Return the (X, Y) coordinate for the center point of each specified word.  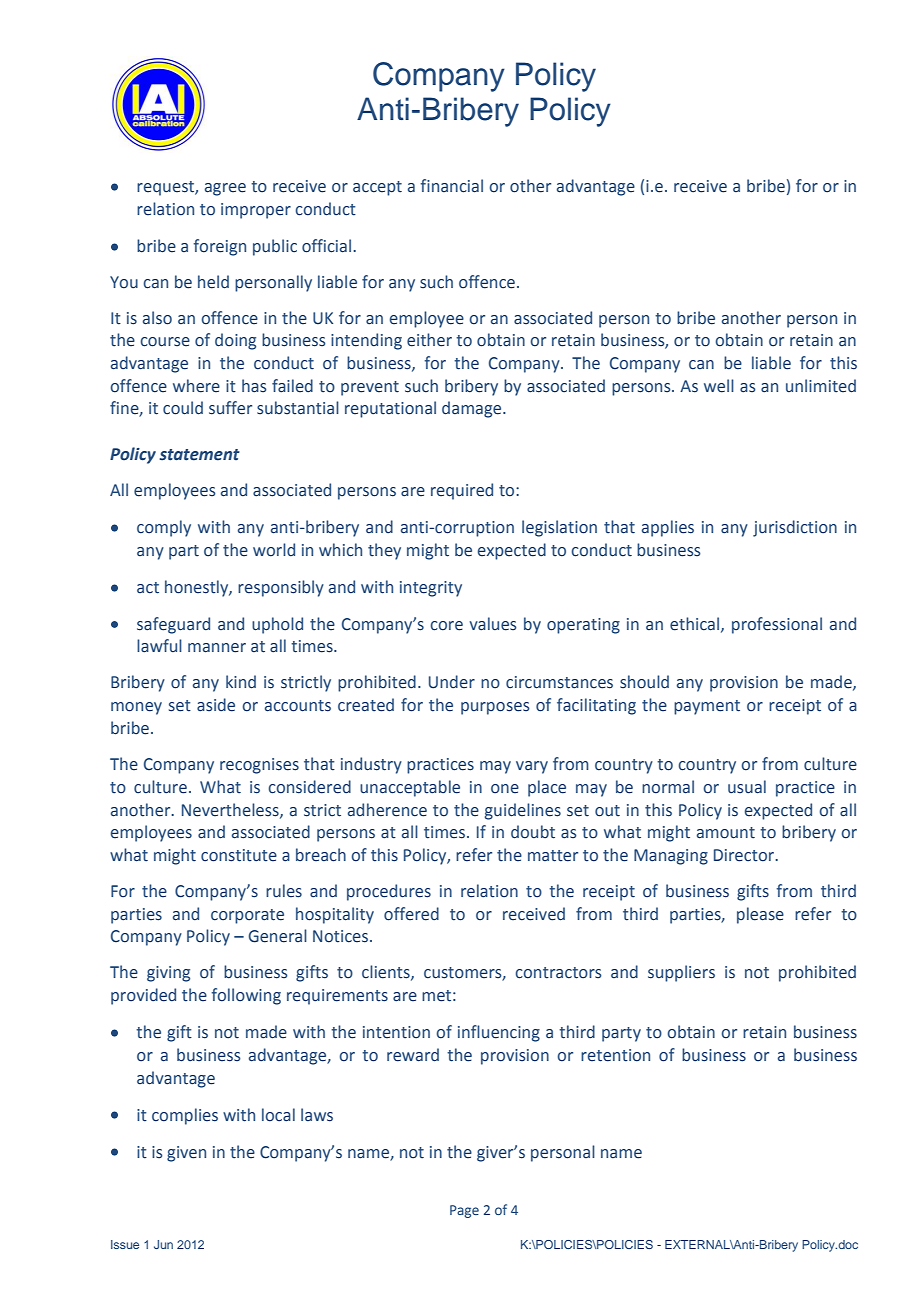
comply (164, 528)
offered (411, 914)
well (719, 386)
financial (452, 186)
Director (745, 855)
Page (464, 1211)
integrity (431, 589)
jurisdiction (795, 528)
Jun (163, 1244)
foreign (220, 247)
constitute (239, 855)
